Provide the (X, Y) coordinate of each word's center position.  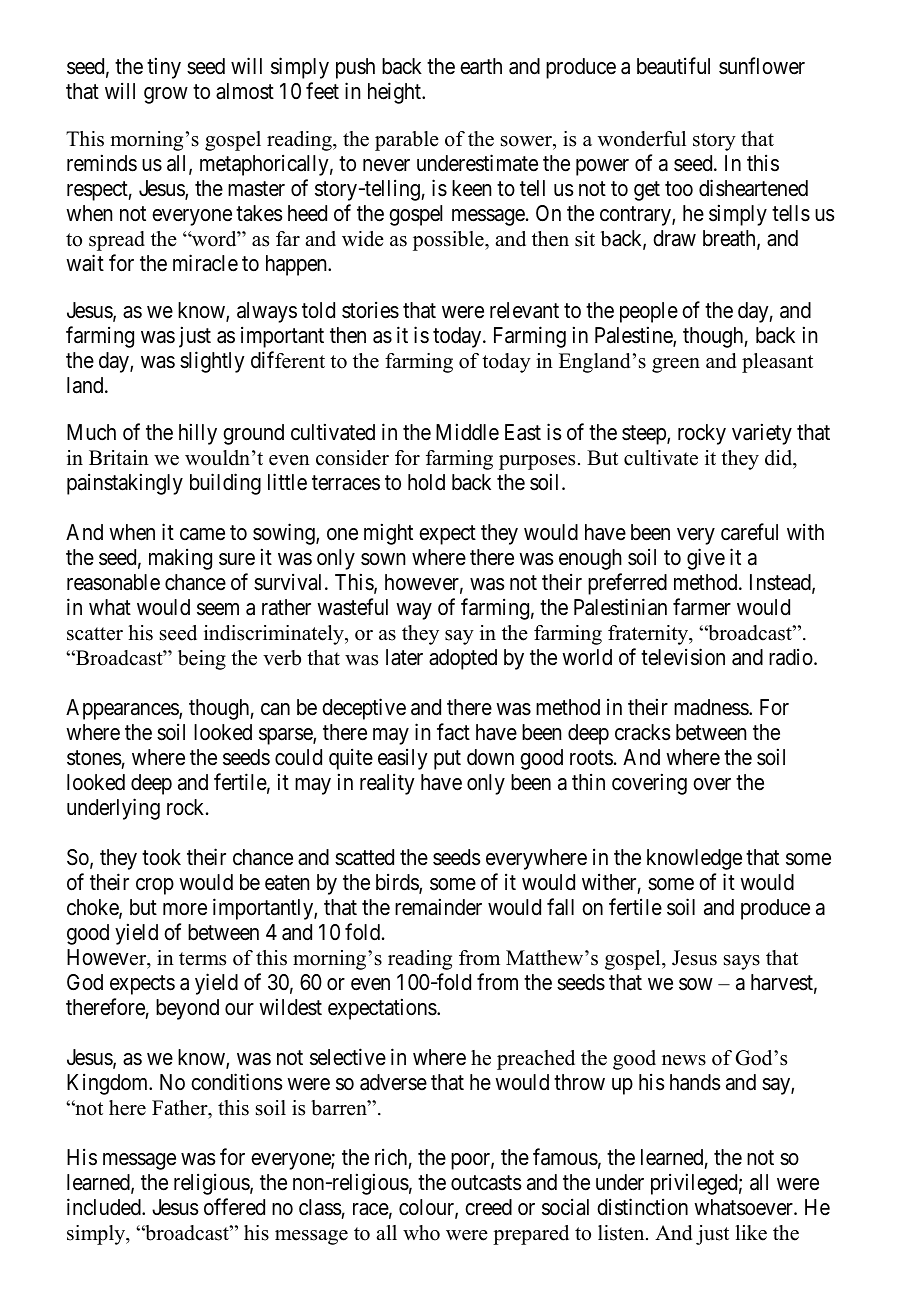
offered (234, 1207)
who (421, 1233)
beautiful (673, 66)
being (202, 660)
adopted (463, 659)
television (683, 657)
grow (166, 95)
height (395, 93)
